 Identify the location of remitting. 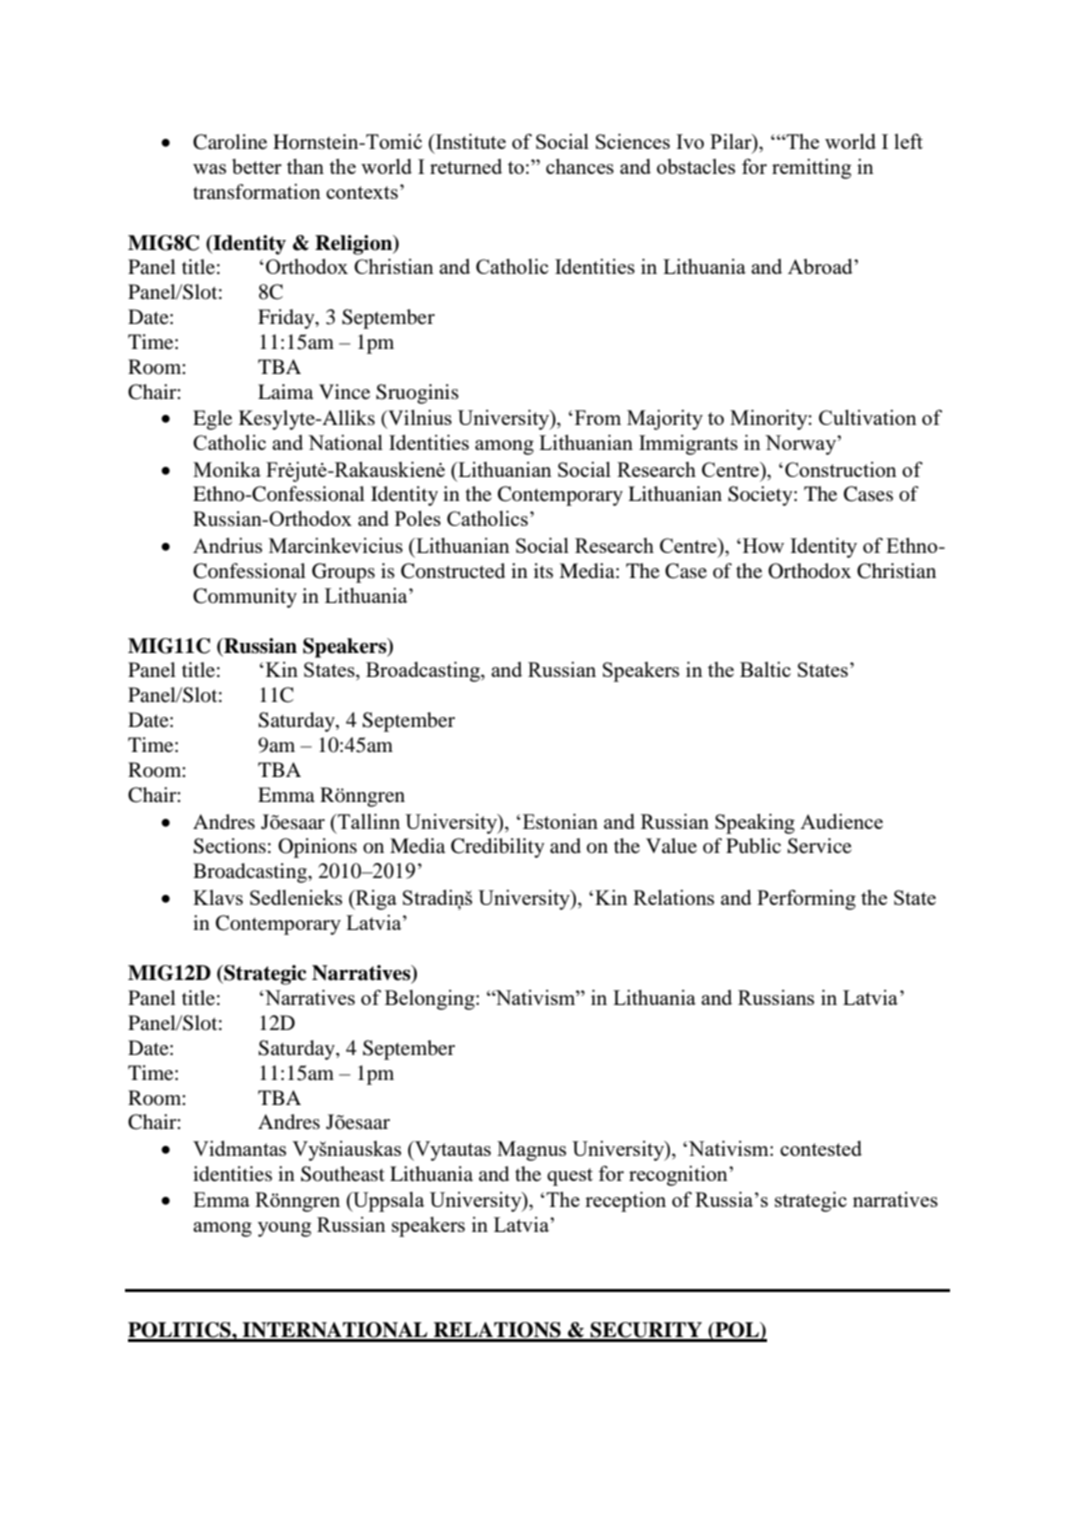
(811, 169).
